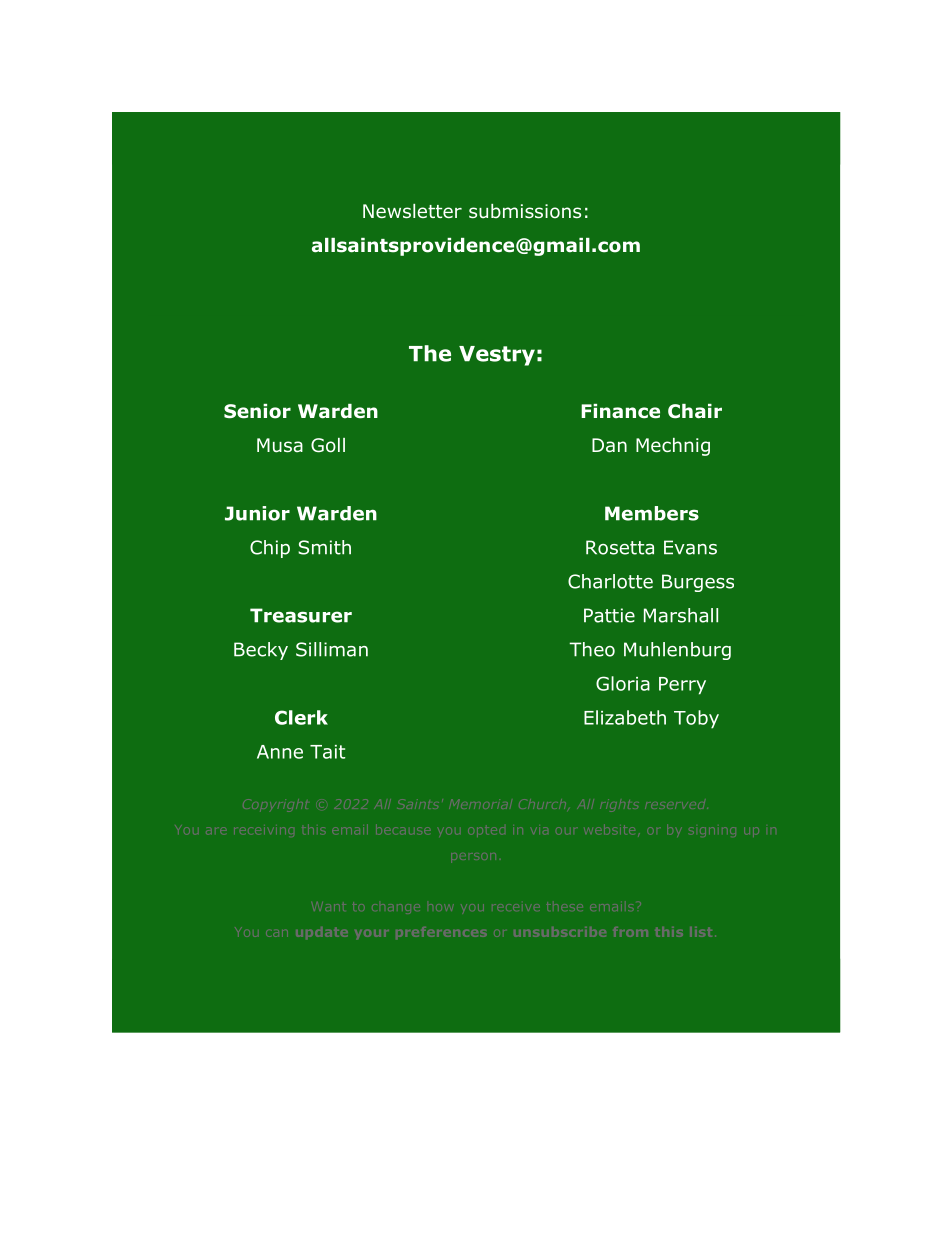 The image size is (952, 1233). I want to click on Vestry, so click(497, 356).
